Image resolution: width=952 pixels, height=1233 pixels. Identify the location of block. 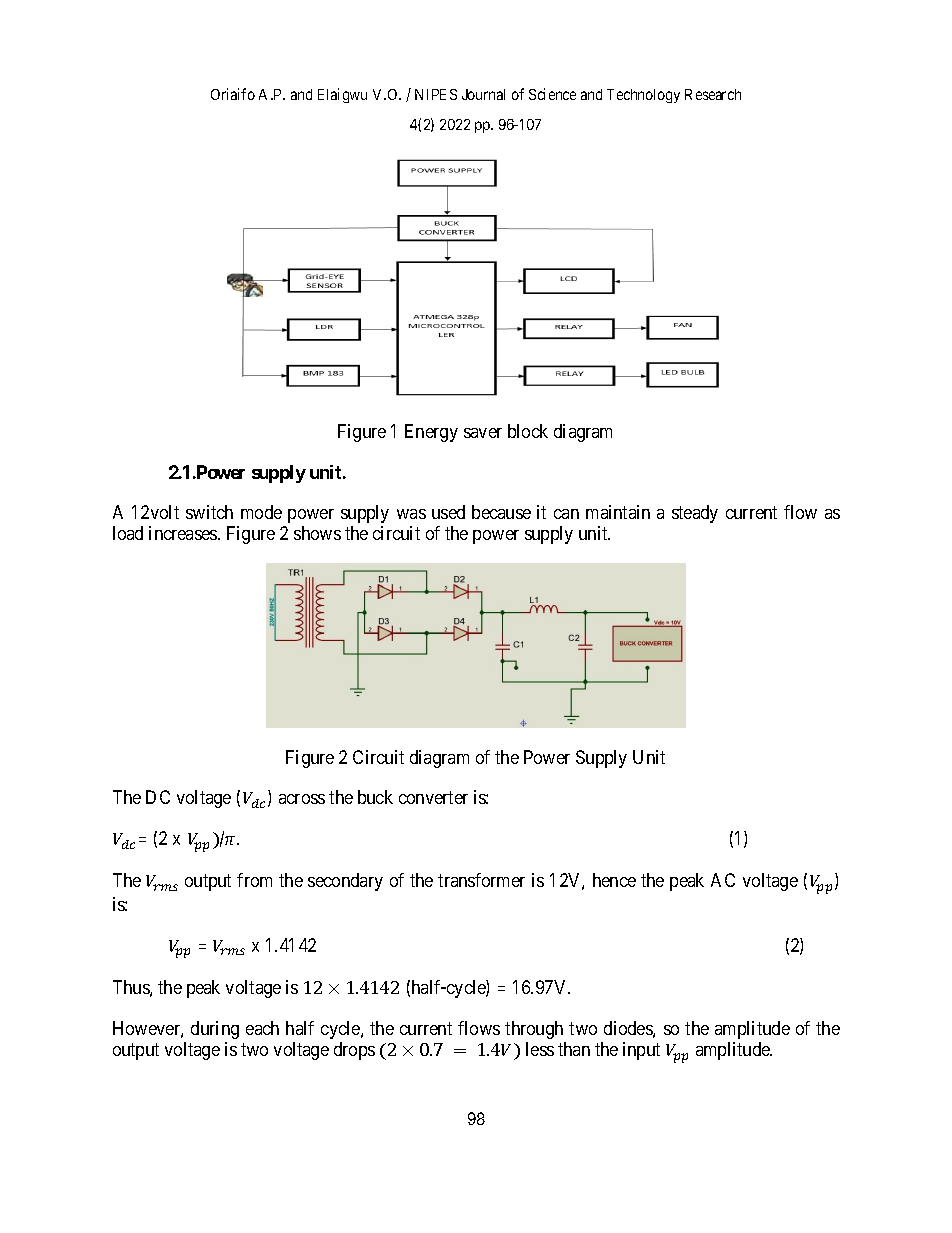
(528, 431).
